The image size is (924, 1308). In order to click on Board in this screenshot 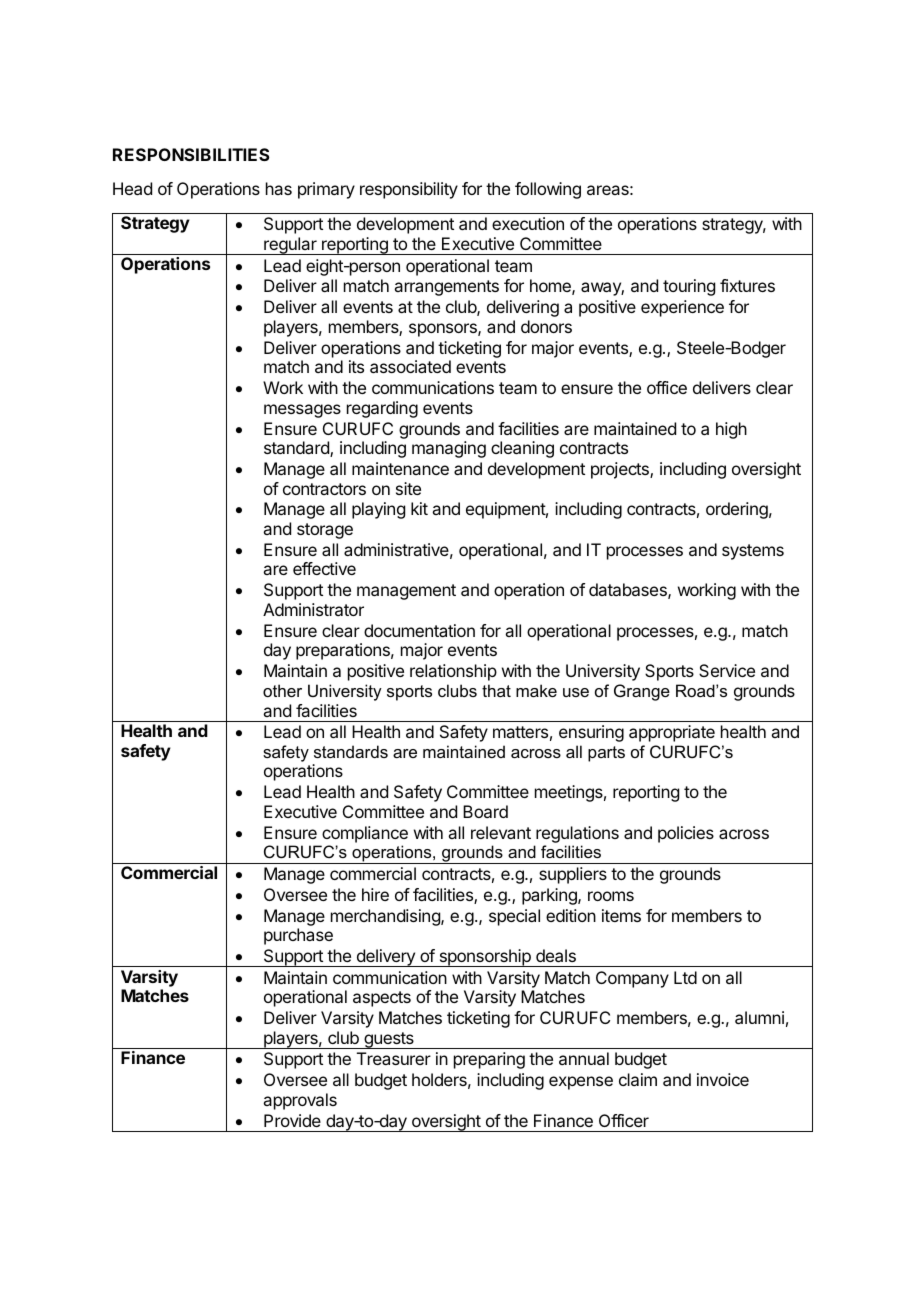, I will do `click(485, 811)`.
